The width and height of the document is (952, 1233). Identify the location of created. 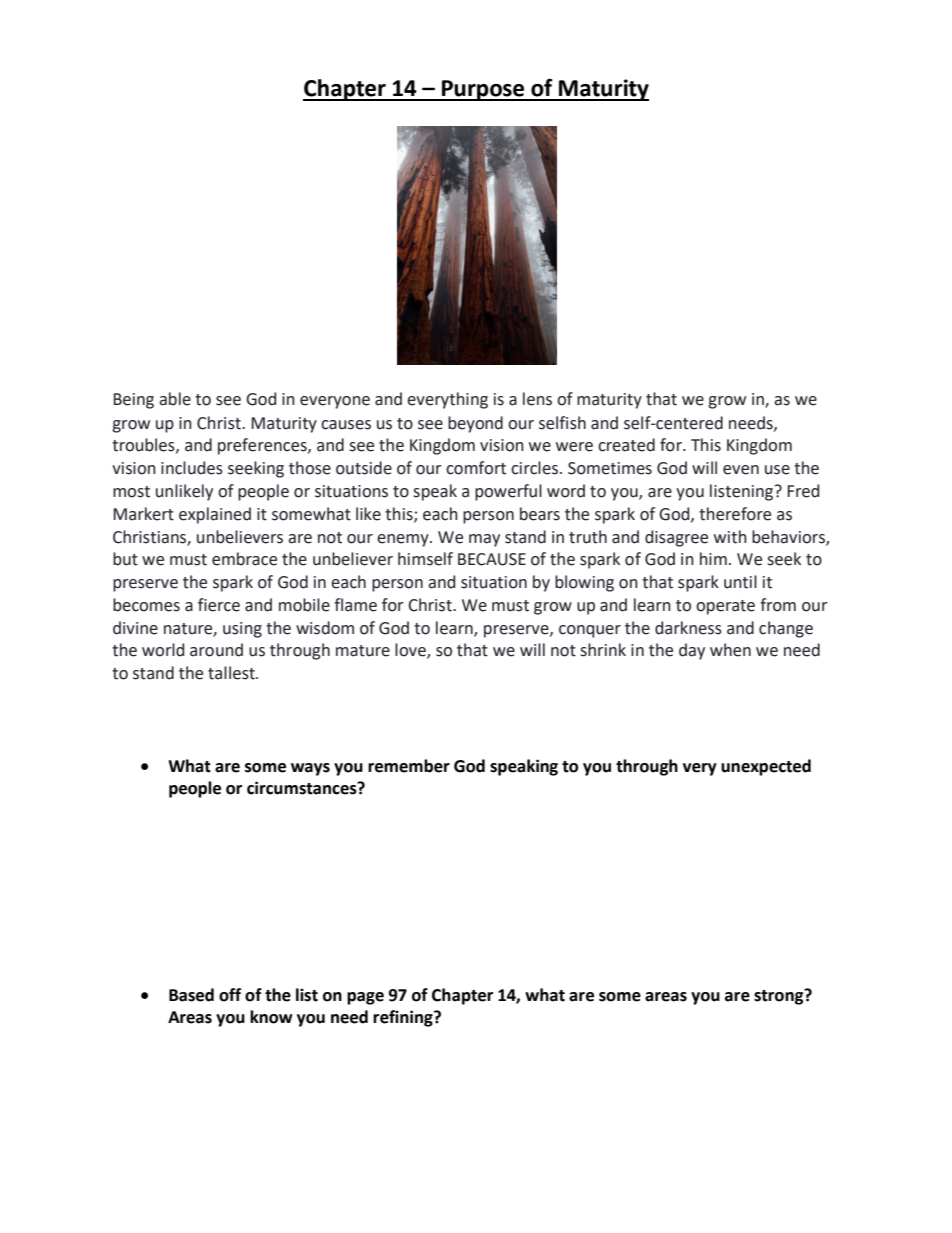
(626, 445).
